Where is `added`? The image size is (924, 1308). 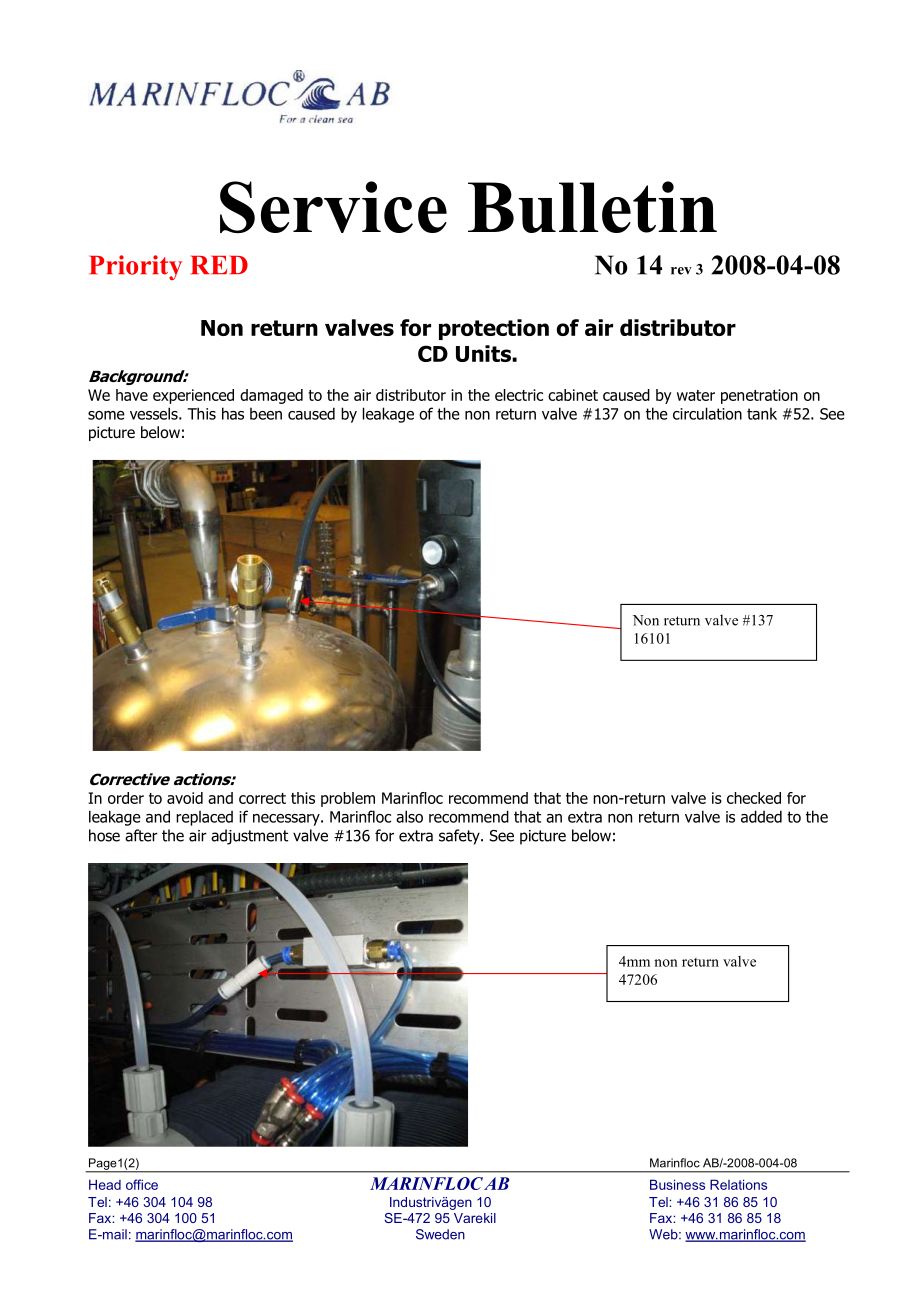
added is located at coordinates (761, 816).
